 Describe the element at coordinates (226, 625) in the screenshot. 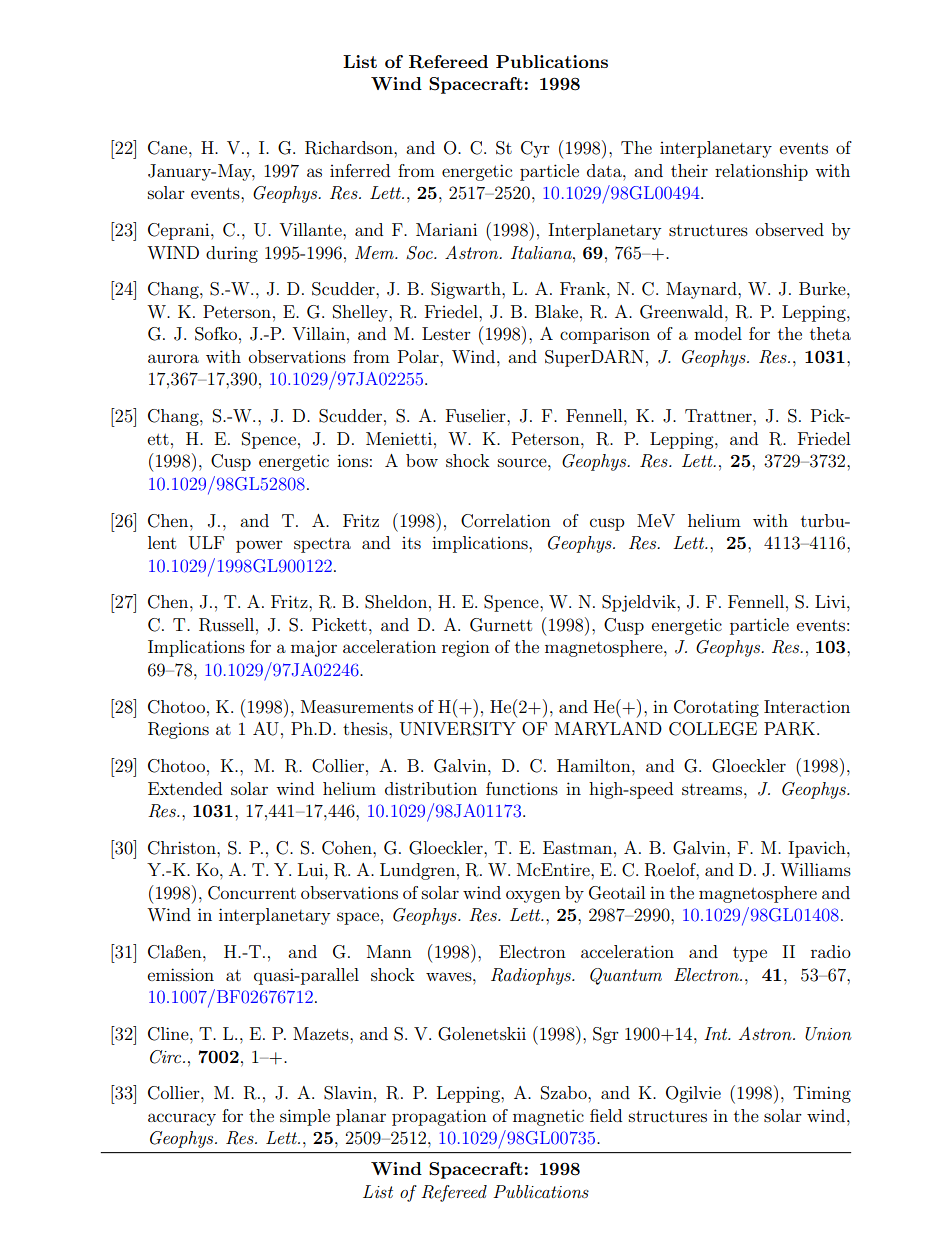

I see `Russell` at that location.
